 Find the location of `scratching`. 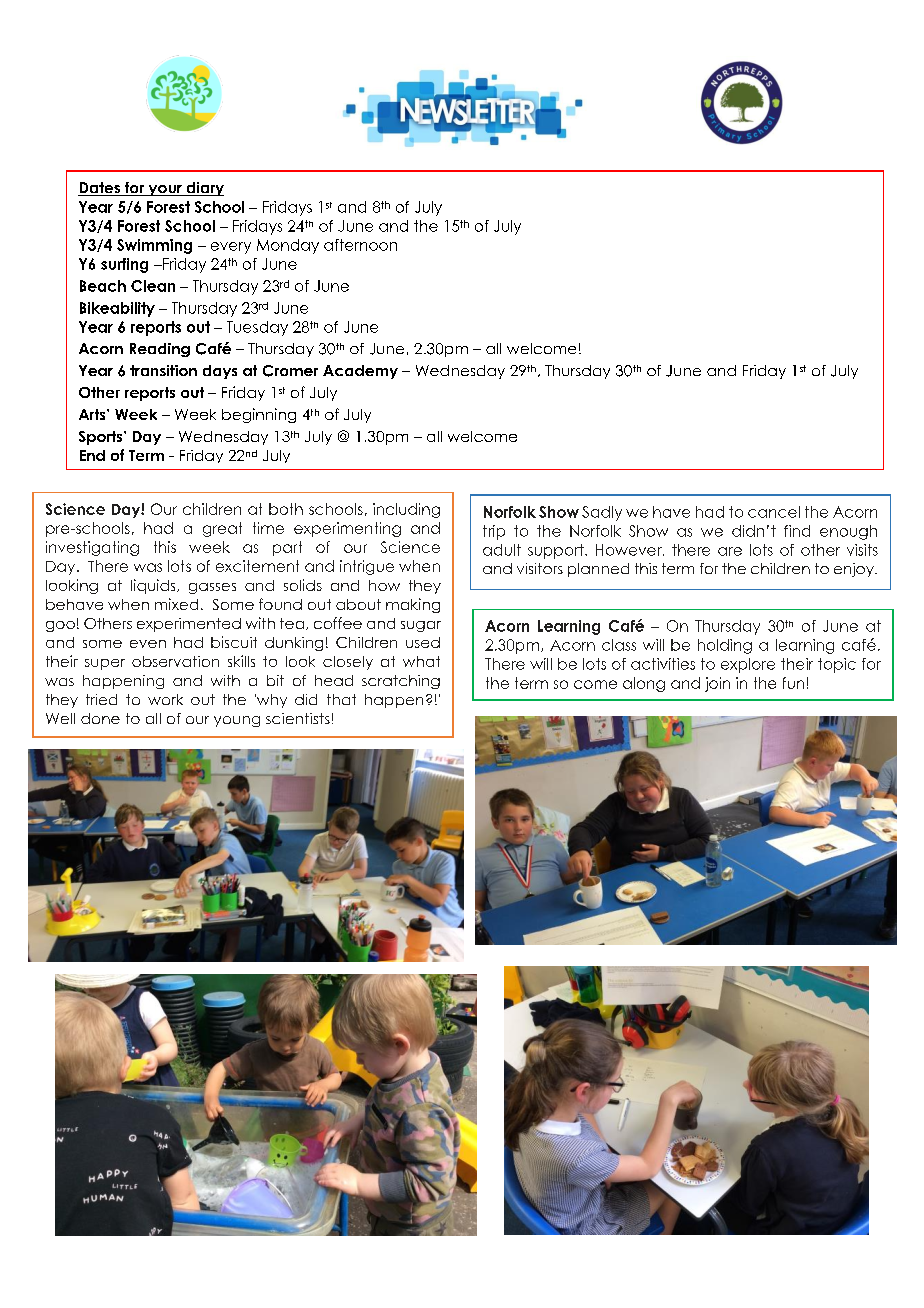

scratching is located at coordinates (401, 682).
